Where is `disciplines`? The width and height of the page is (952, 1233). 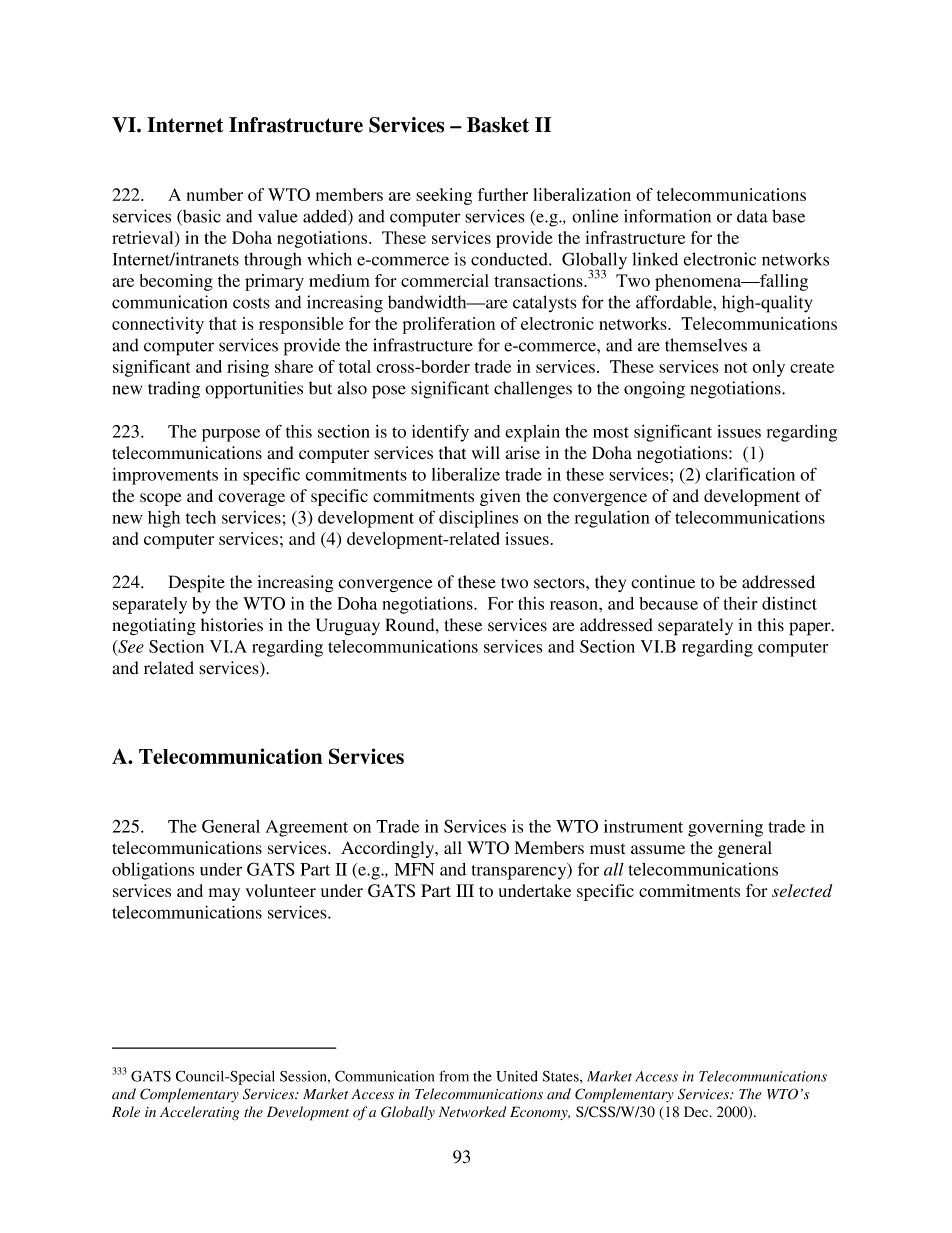 disciplines is located at coordinates (478, 519).
